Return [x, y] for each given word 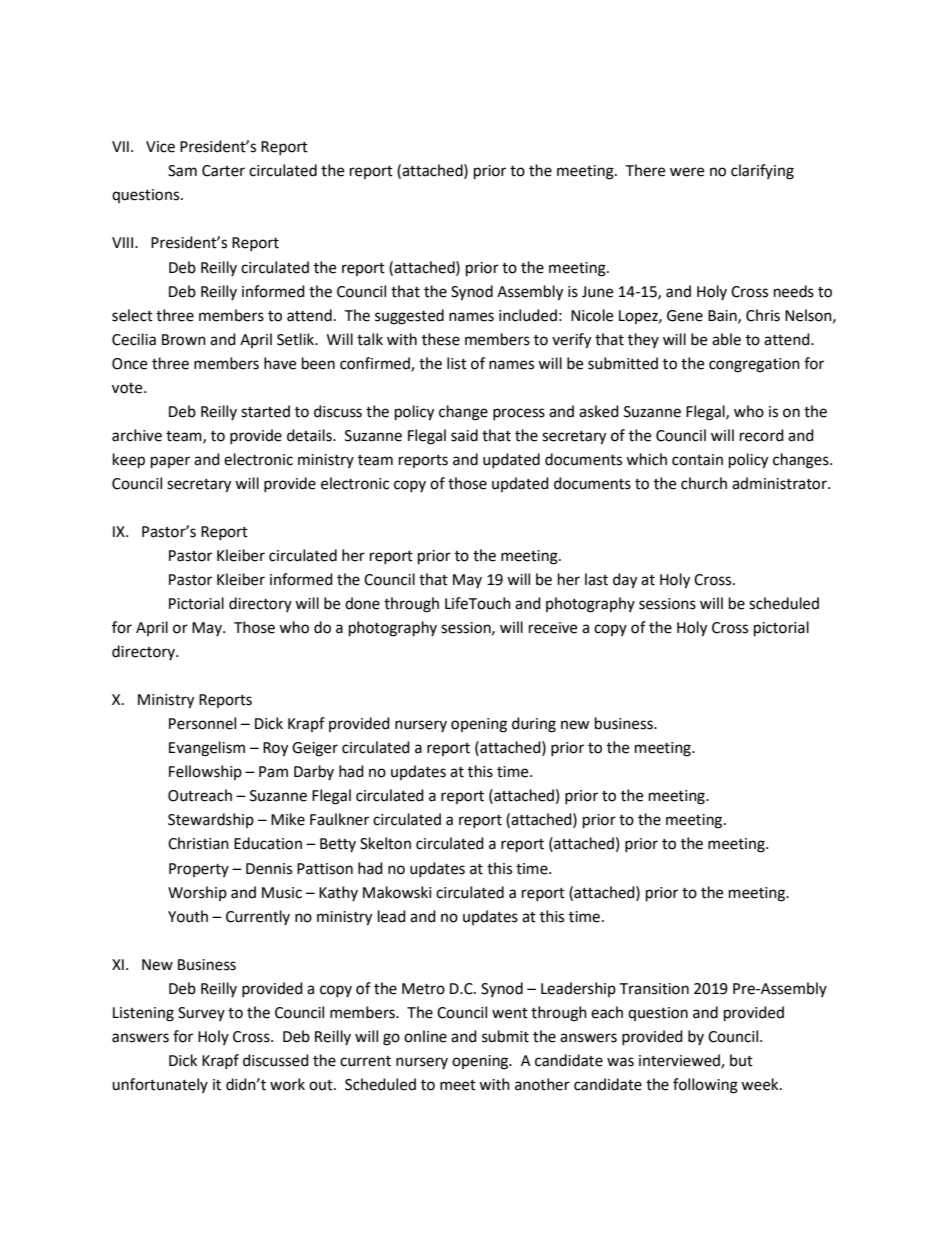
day [625, 581]
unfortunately [160, 1085]
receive [553, 628]
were [687, 172]
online [425, 1036]
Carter [223, 171]
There [645, 170]
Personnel [202, 723]
